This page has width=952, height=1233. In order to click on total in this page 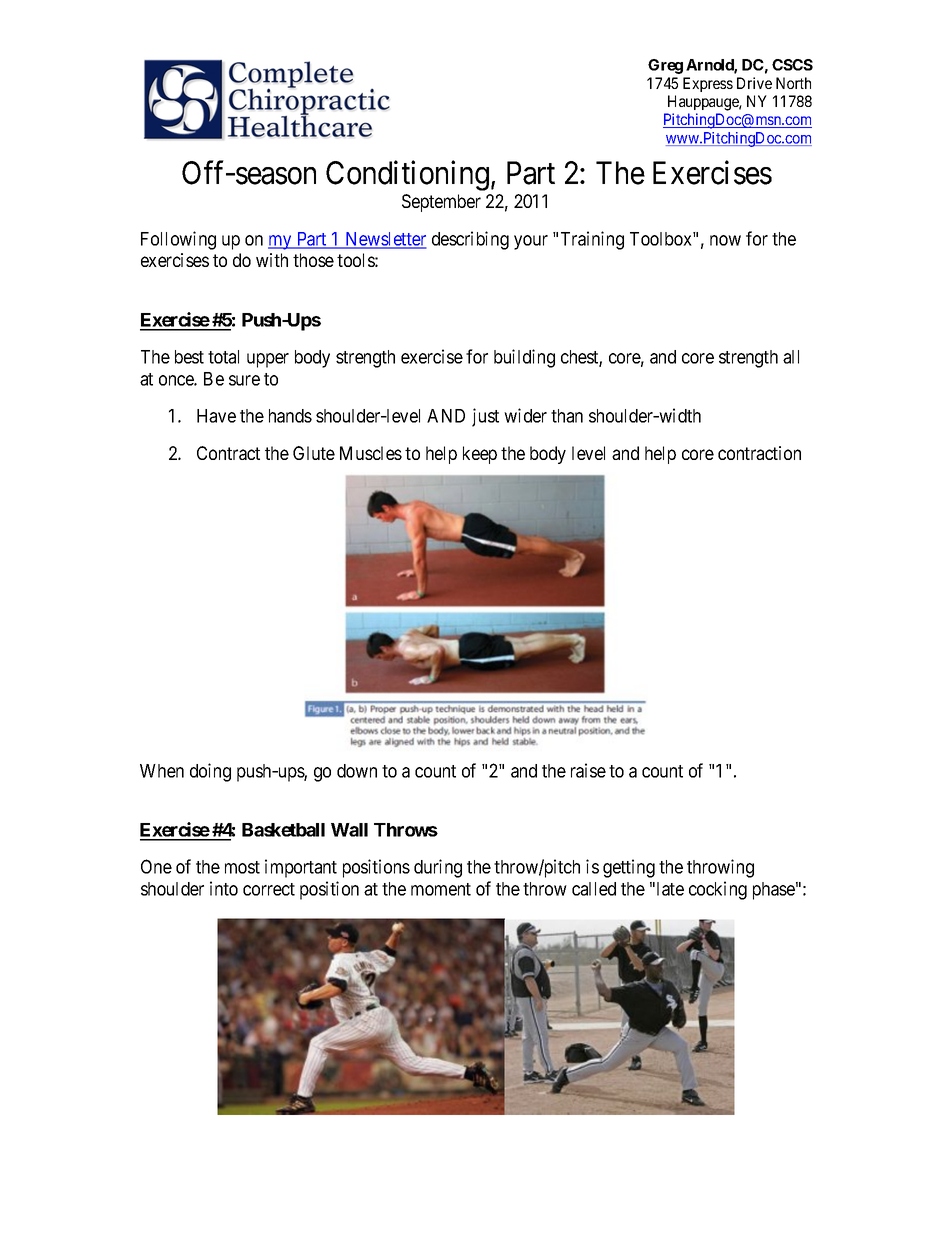, I will do `click(223, 357)`.
